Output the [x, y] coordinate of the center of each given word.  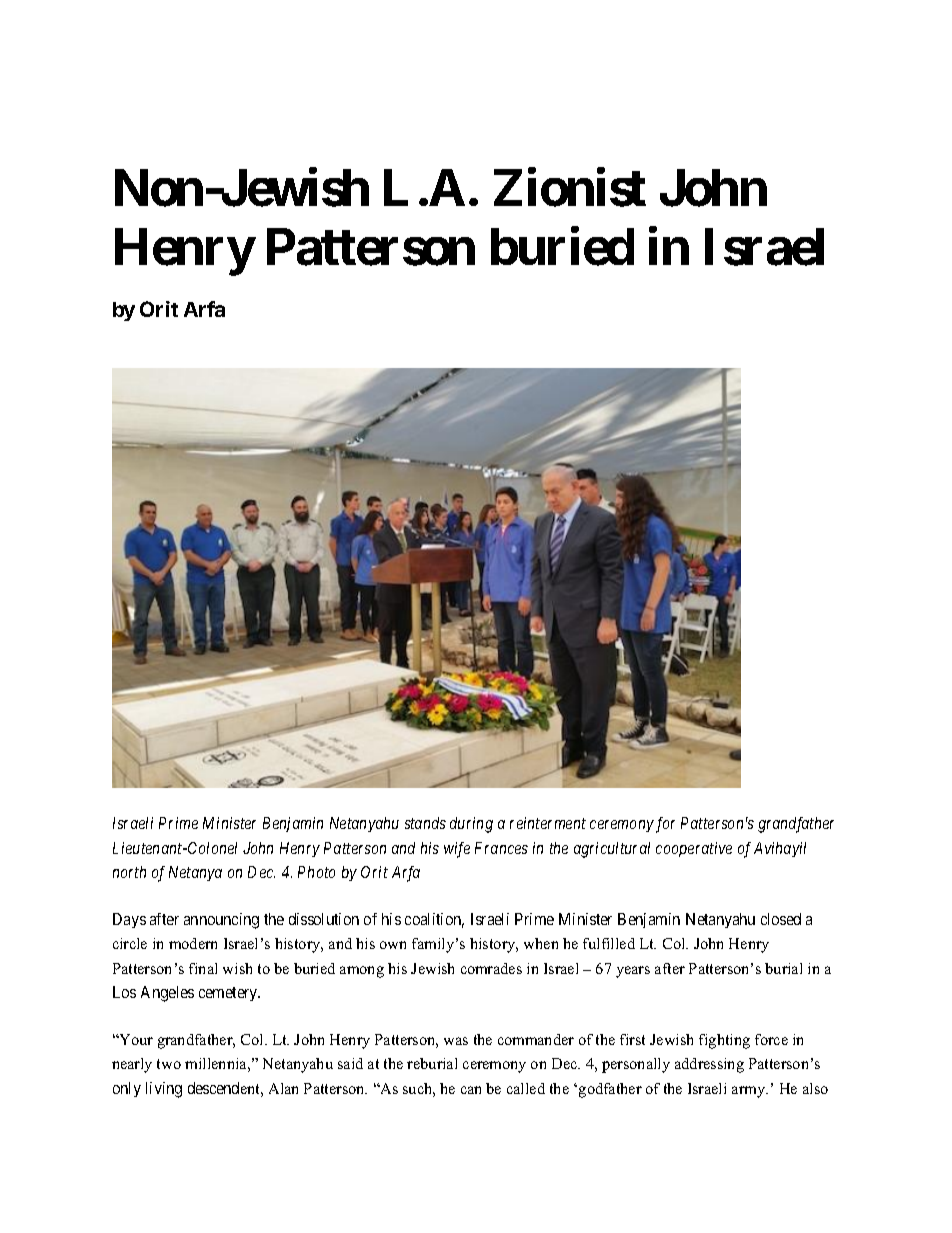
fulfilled [609, 943]
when [541, 943]
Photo [316, 872]
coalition [434, 920]
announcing [221, 921]
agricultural [612, 850]
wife [457, 850]
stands [425, 823]
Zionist [570, 187]
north [129, 872]
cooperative [694, 849]
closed [781, 919]
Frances [501, 848]
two [169, 1064]
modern [193, 943]
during [471, 825]
